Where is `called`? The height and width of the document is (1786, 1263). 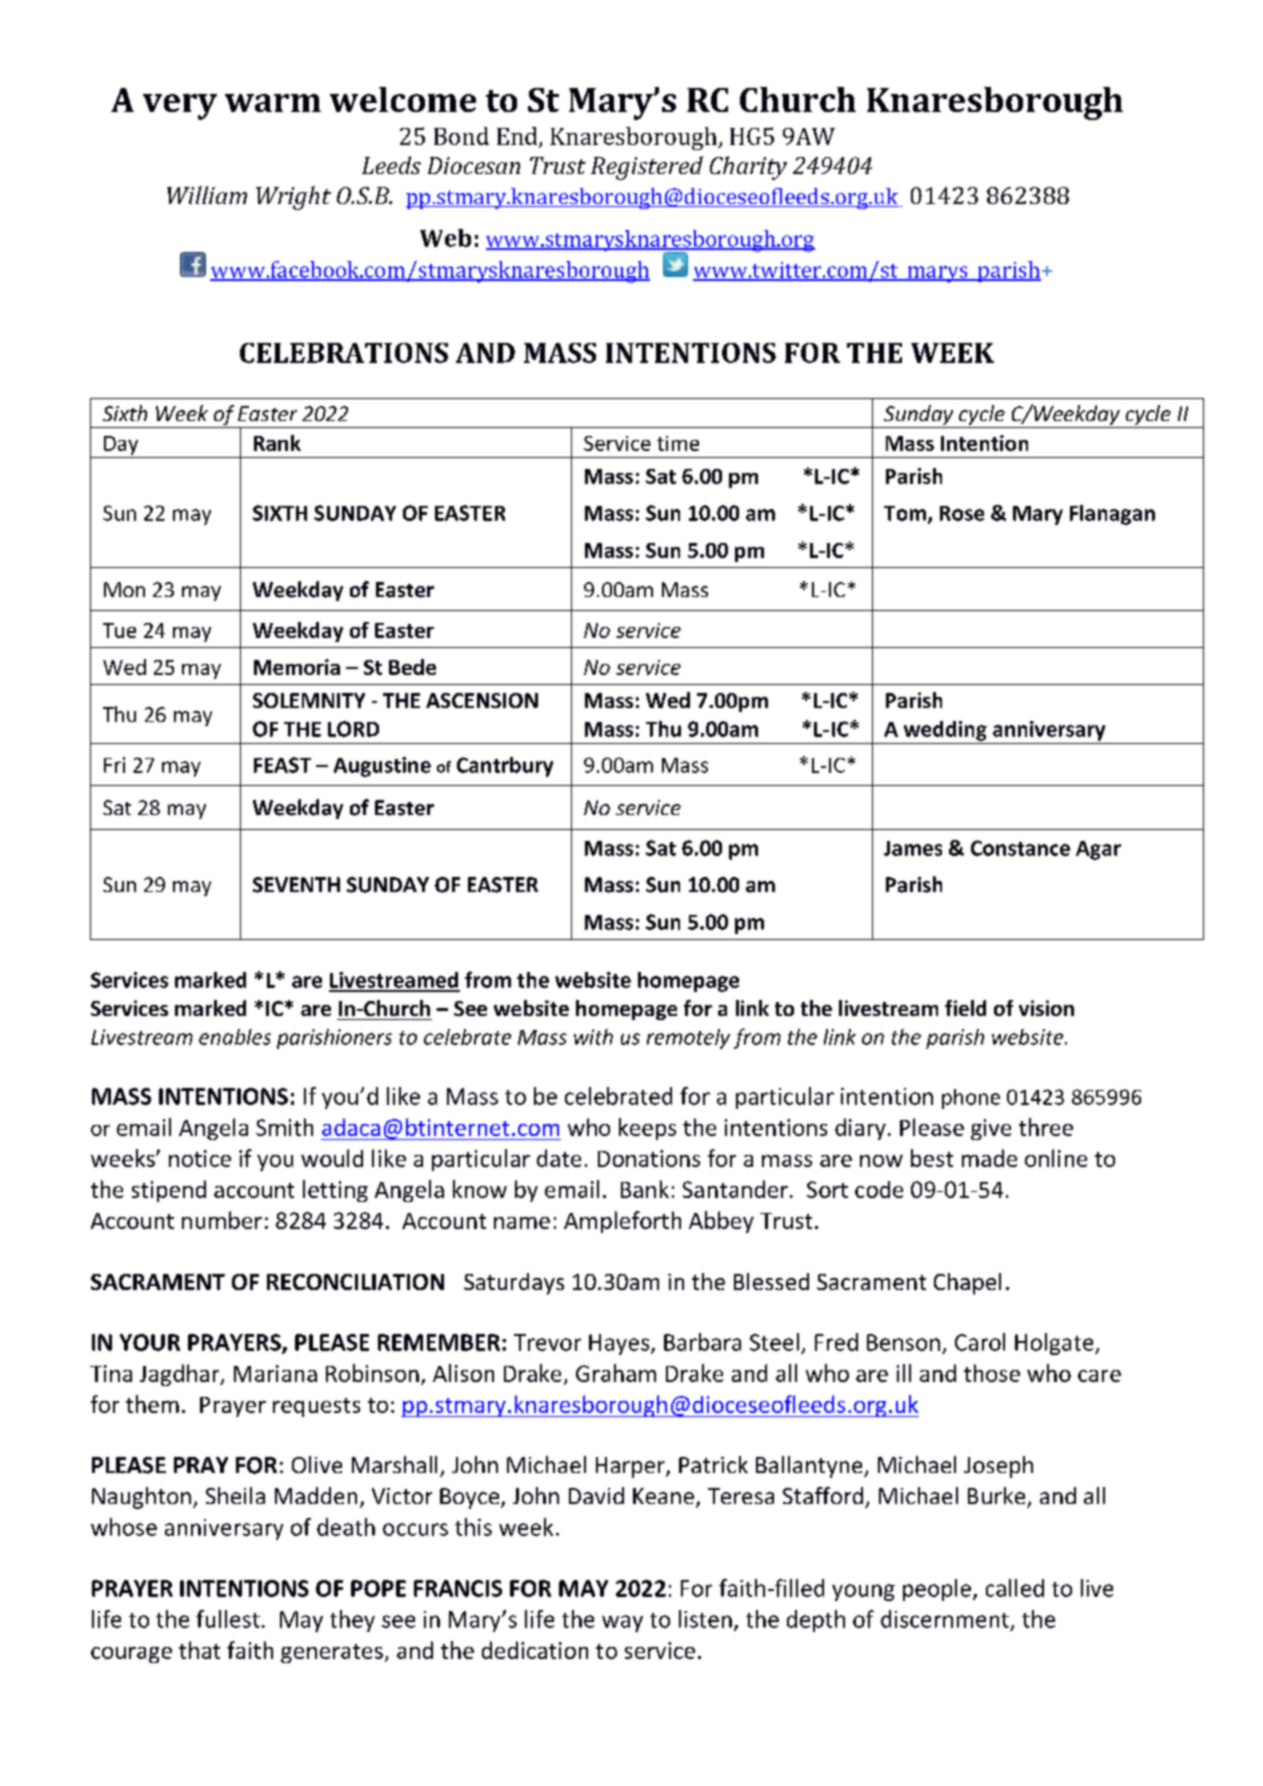
called is located at coordinates (1015, 1588).
